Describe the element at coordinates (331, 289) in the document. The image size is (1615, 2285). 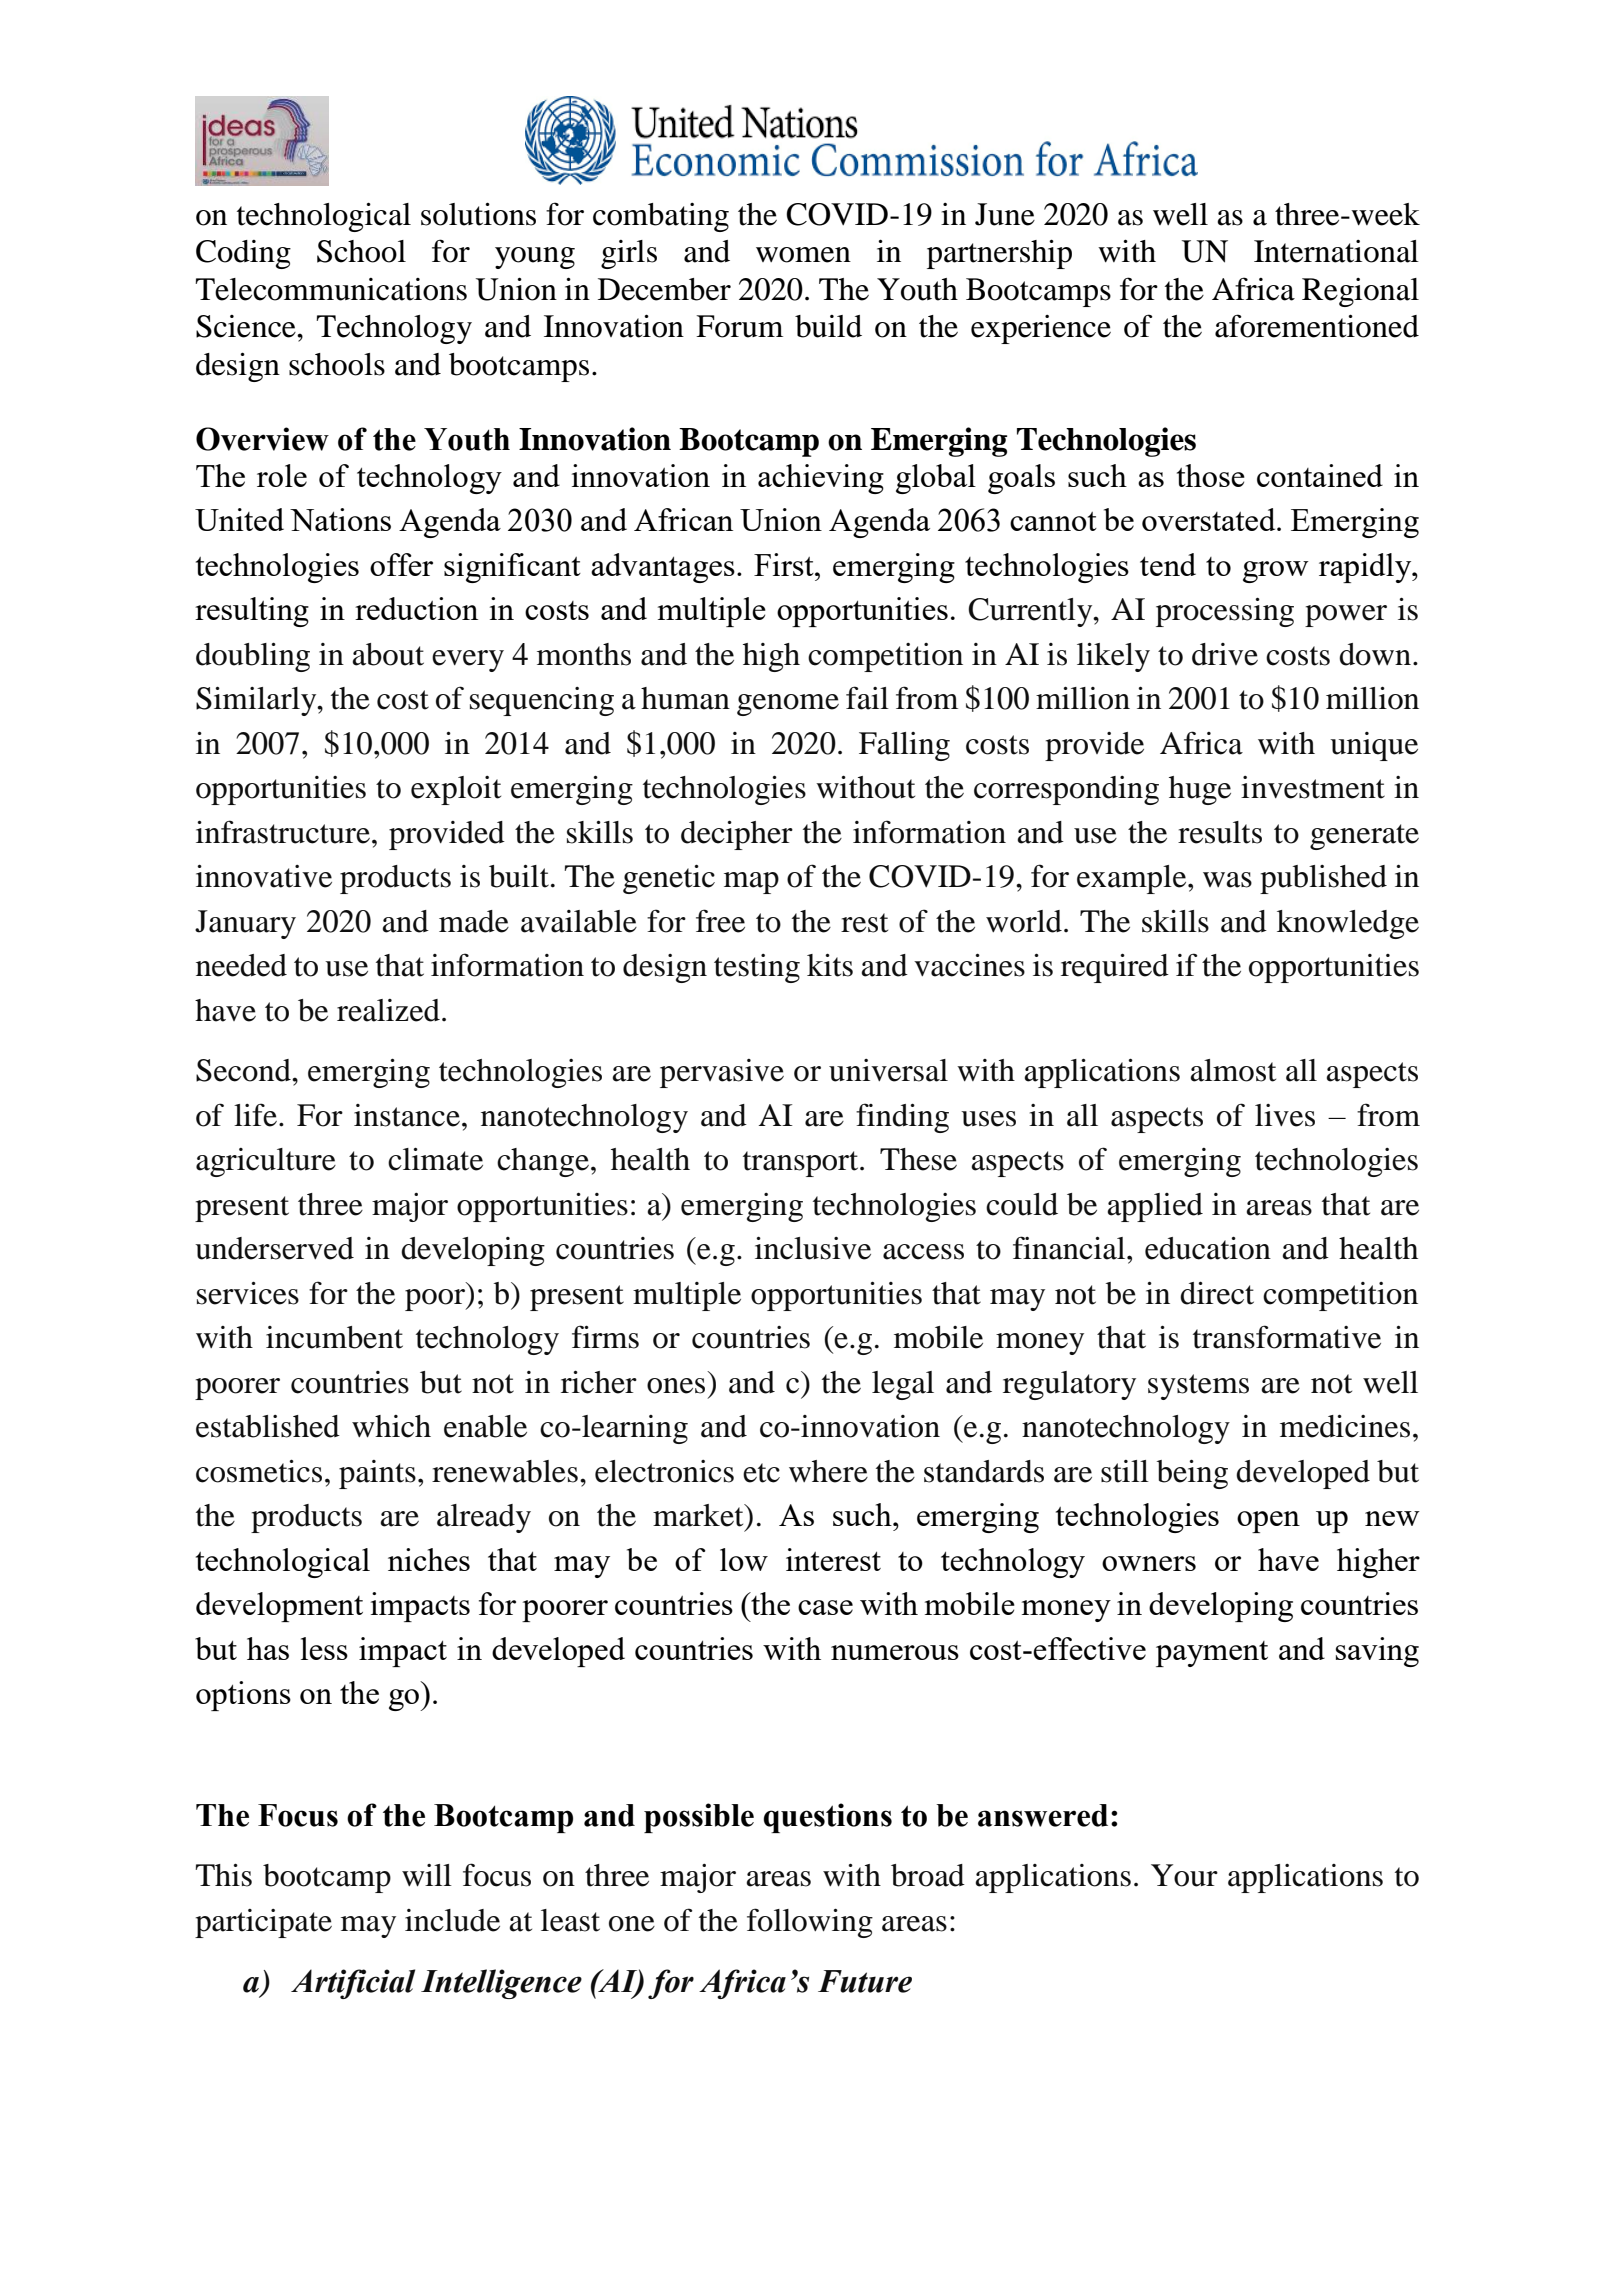
I see `Telecommunications` at that location.
